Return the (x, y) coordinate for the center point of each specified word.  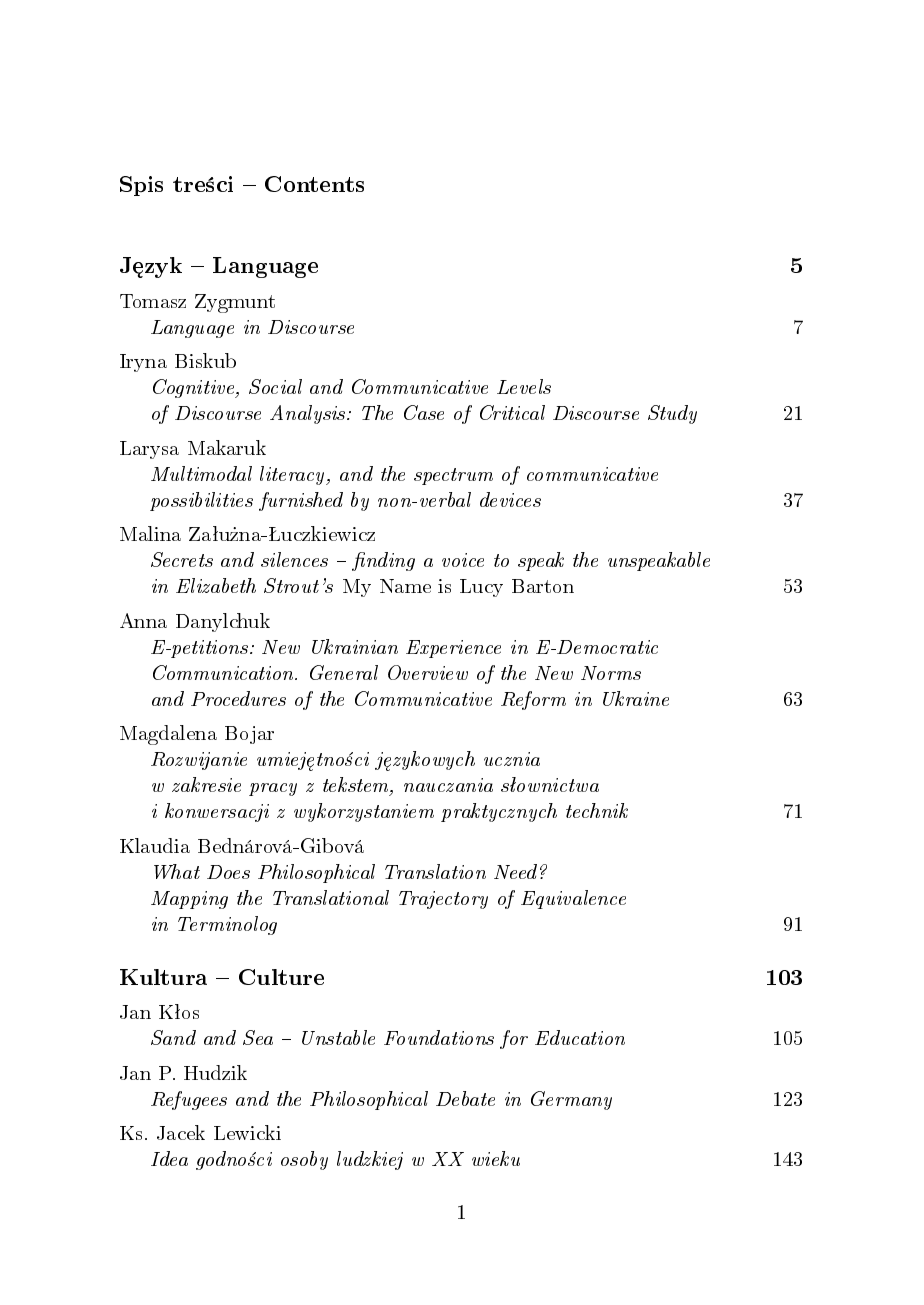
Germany (571, 1100)
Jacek (181, 1132)
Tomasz (153, 301)
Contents (314, 184)
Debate (465, 1098)
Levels (524, 386)
